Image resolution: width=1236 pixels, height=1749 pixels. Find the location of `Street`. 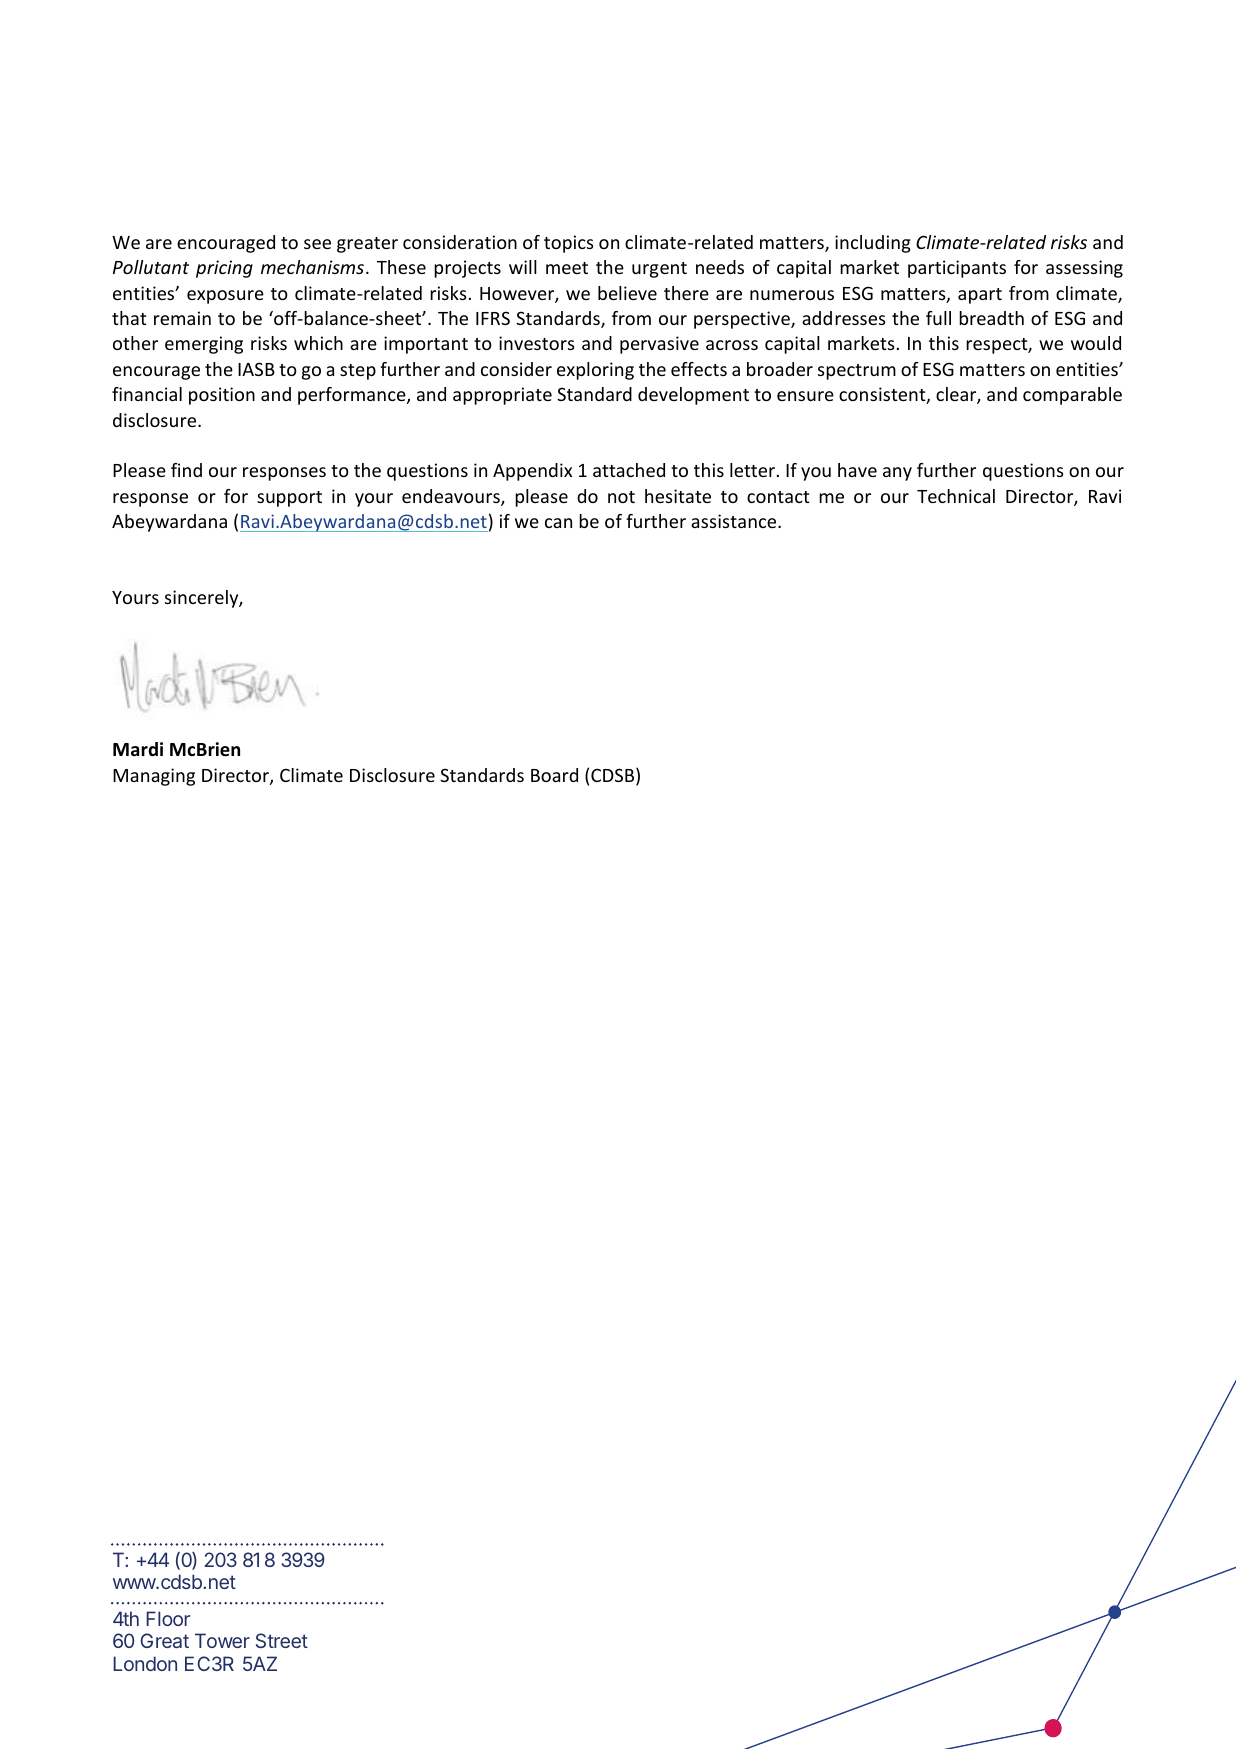

Street is located at coordinates (282, 1640).
